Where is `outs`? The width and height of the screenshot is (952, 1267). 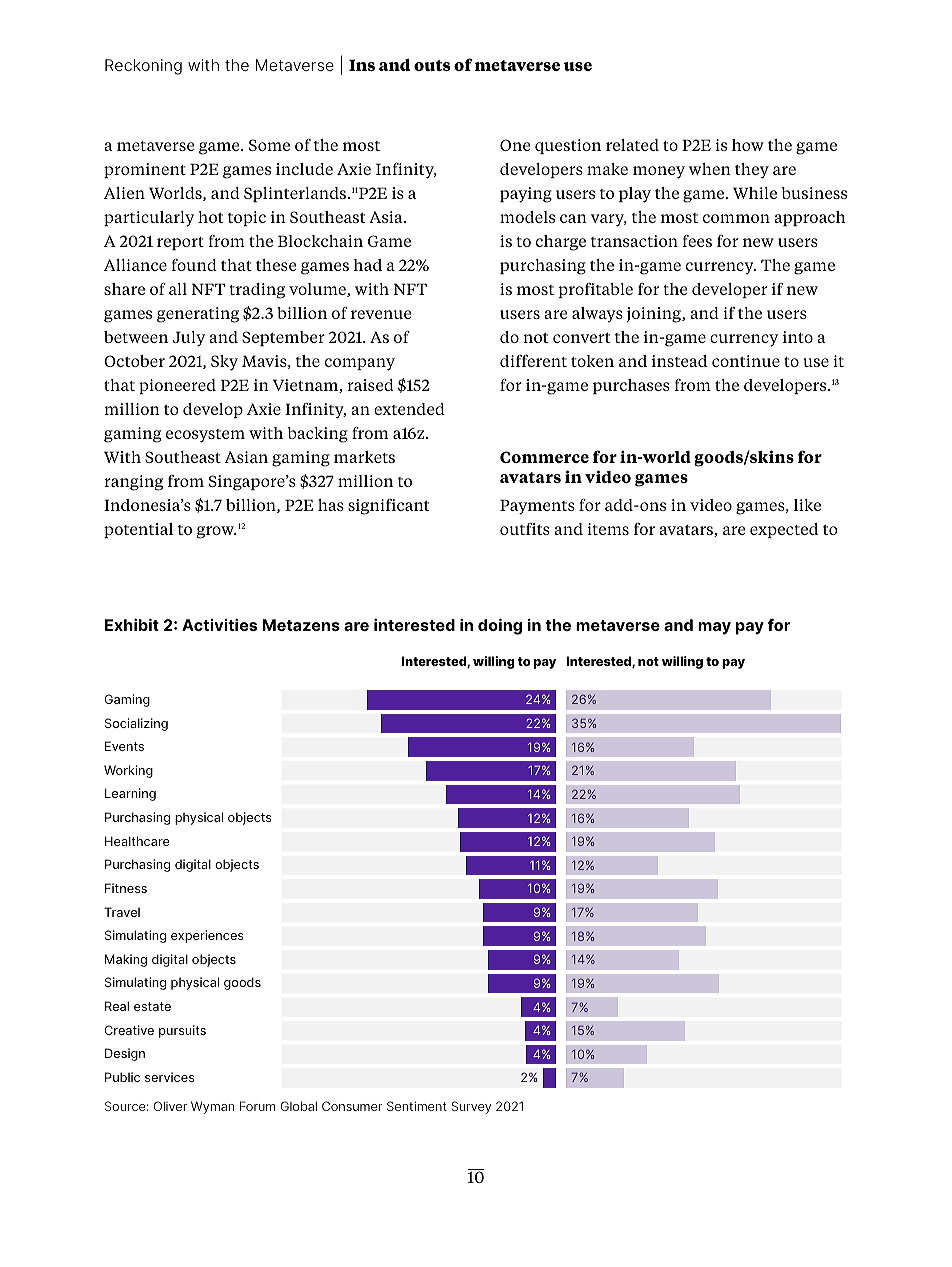 outs is located at coordinates (432, 65).
